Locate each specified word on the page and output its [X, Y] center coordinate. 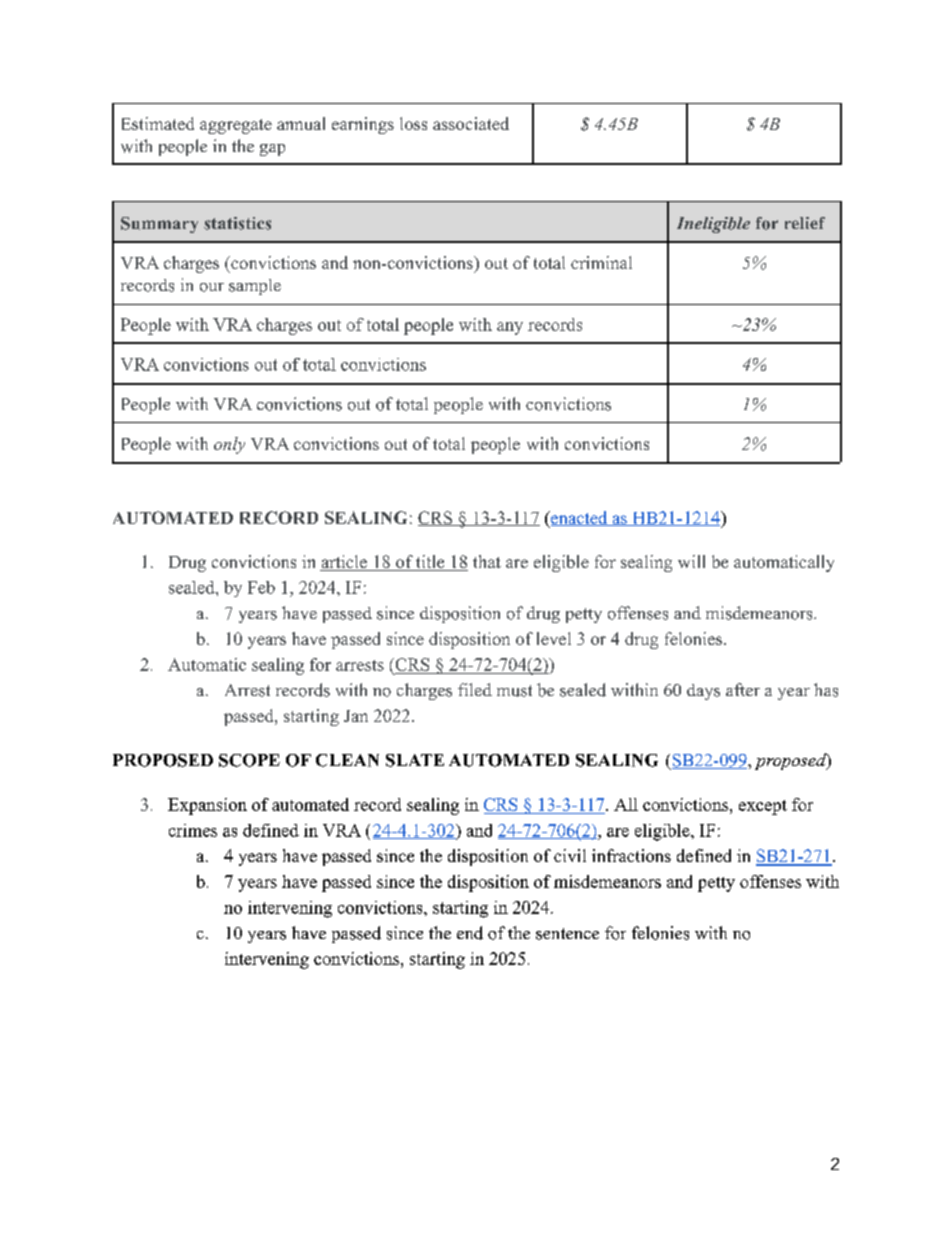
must [514, 691]
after [743, 689]
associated [471, 123]
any [510, 328]
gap [272, 150]
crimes [193, 830]
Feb [261, 587]
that [487, 561]
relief [805, 223]
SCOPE [249, 760]
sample [255, 287]
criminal [601, 262]
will [691, 561]
